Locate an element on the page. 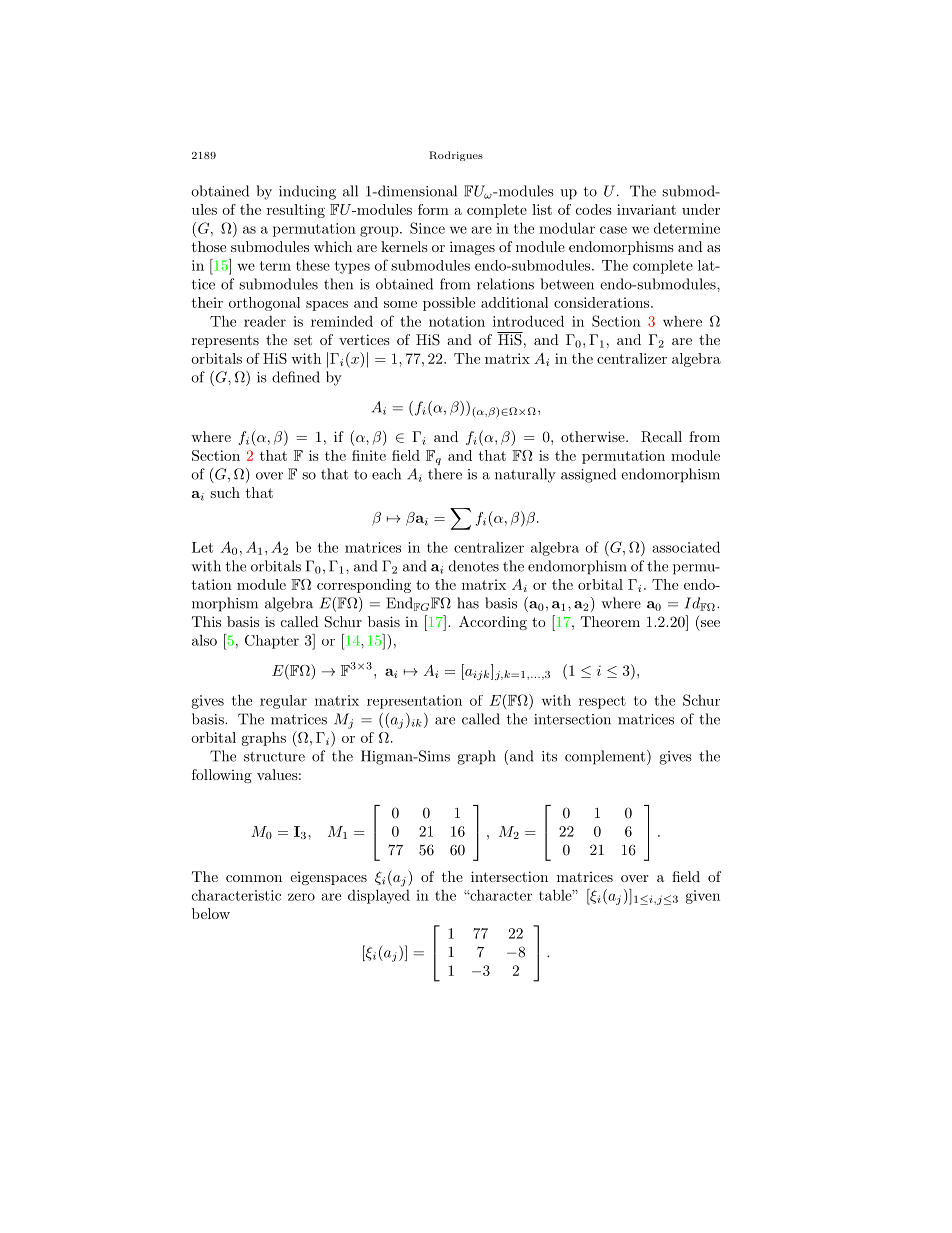 The height and width of the document is (1233, 952). such is located at coordinates (225, 492).
